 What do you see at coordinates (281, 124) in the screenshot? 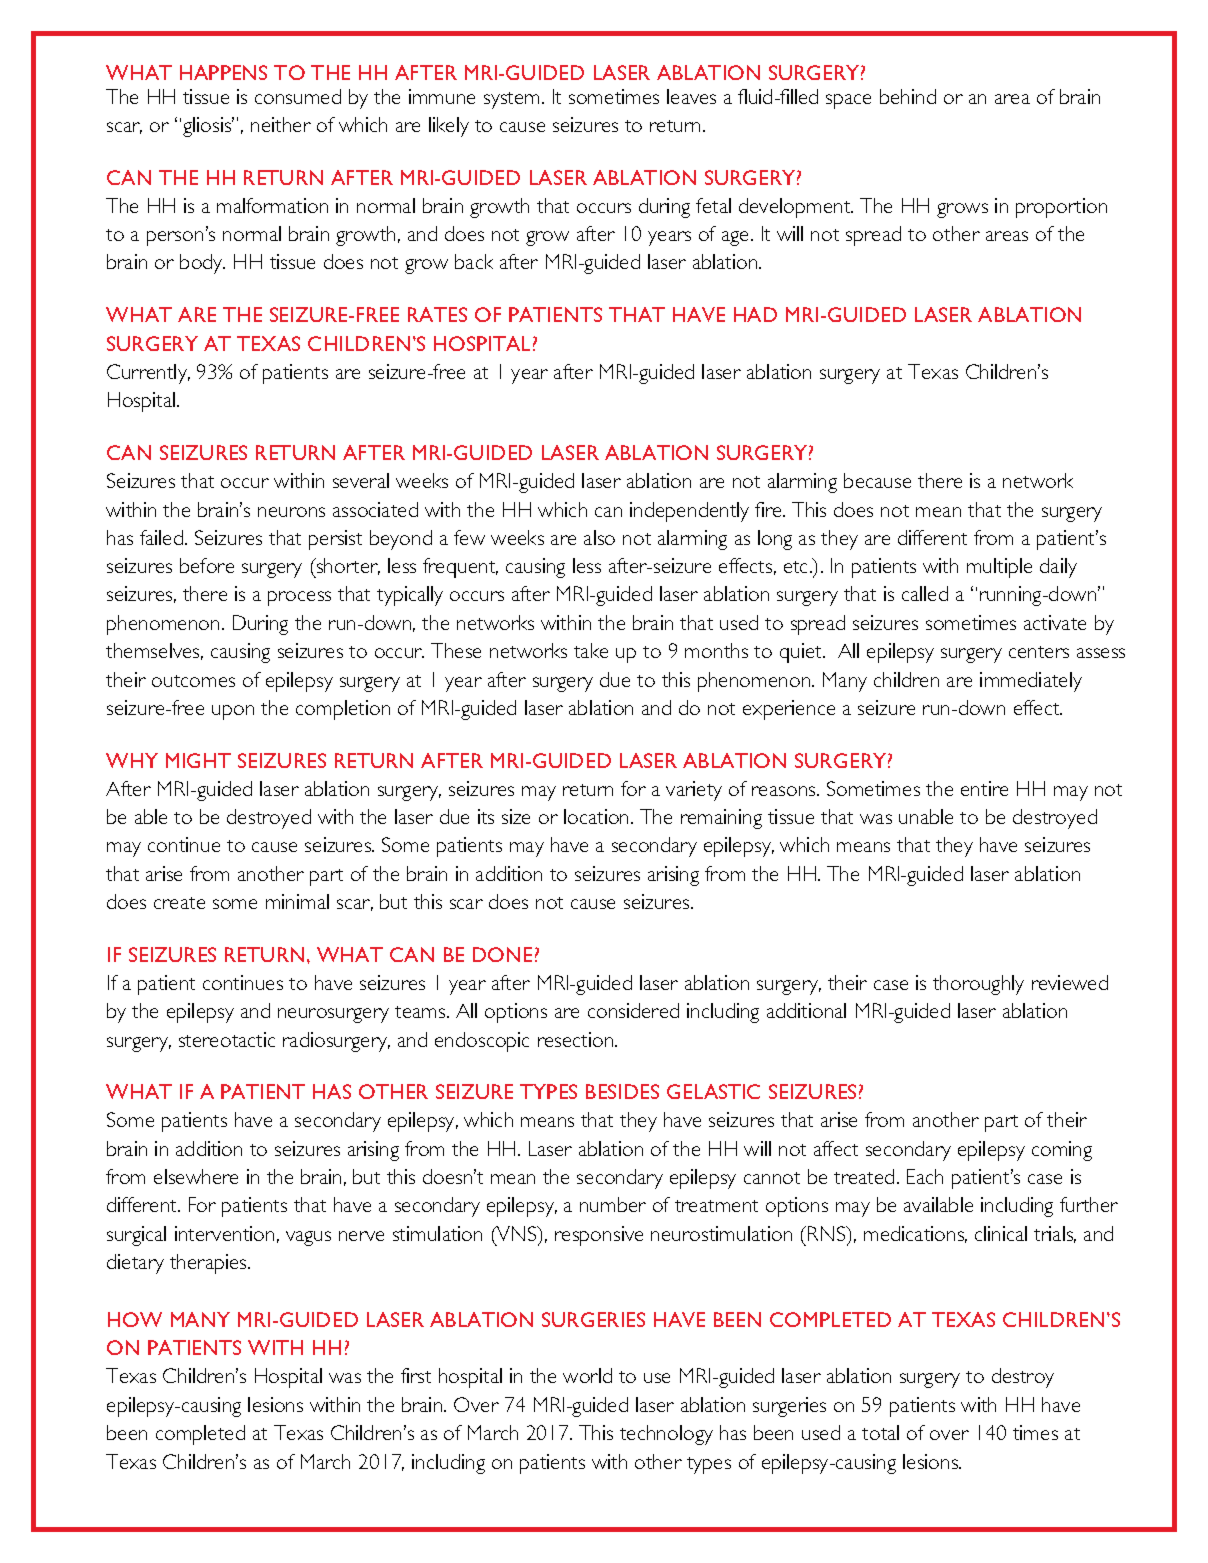
I see `neither` at bounding box center [281, 124].
